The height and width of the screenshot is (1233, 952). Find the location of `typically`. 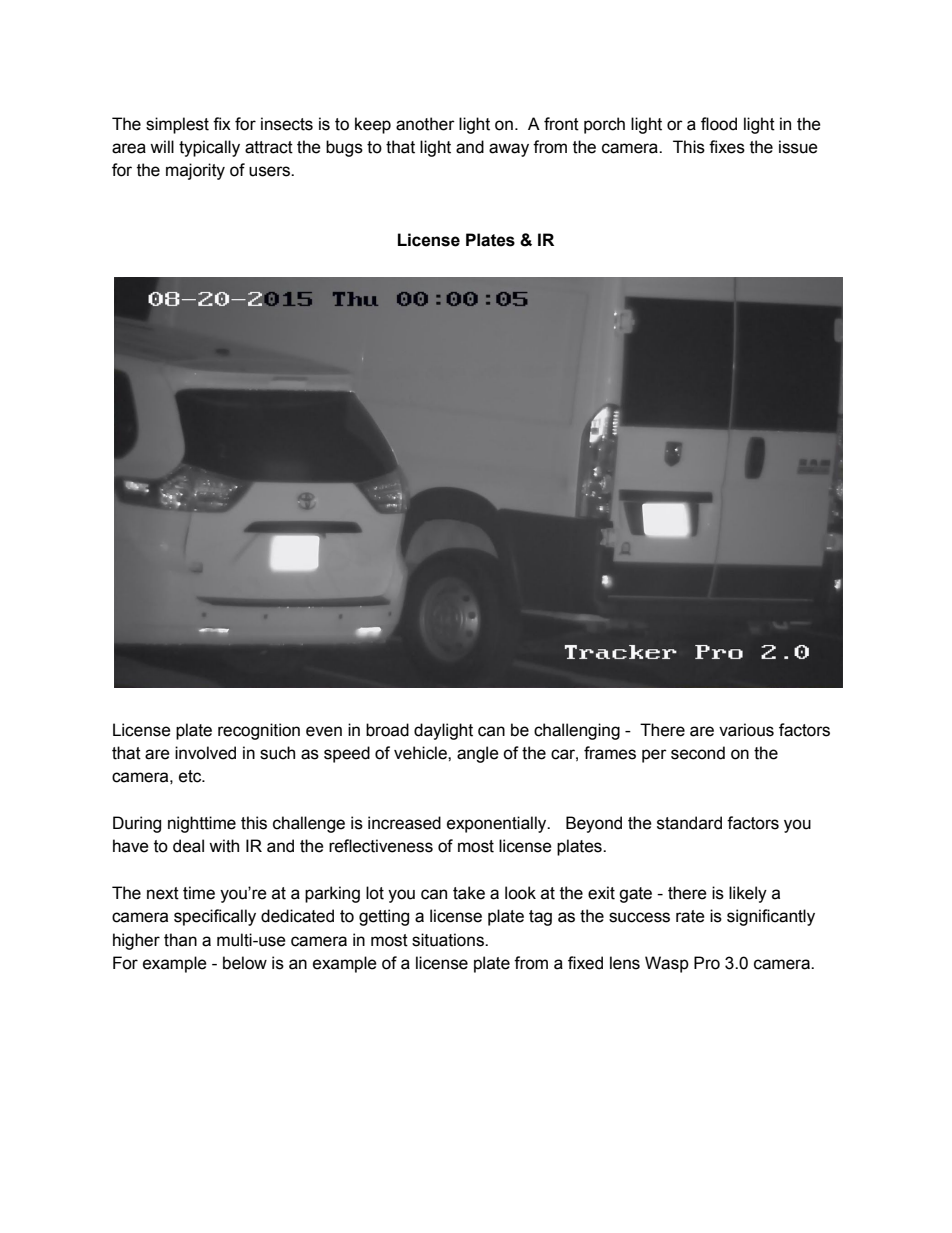

typically is located at coordinates (209, 148).
